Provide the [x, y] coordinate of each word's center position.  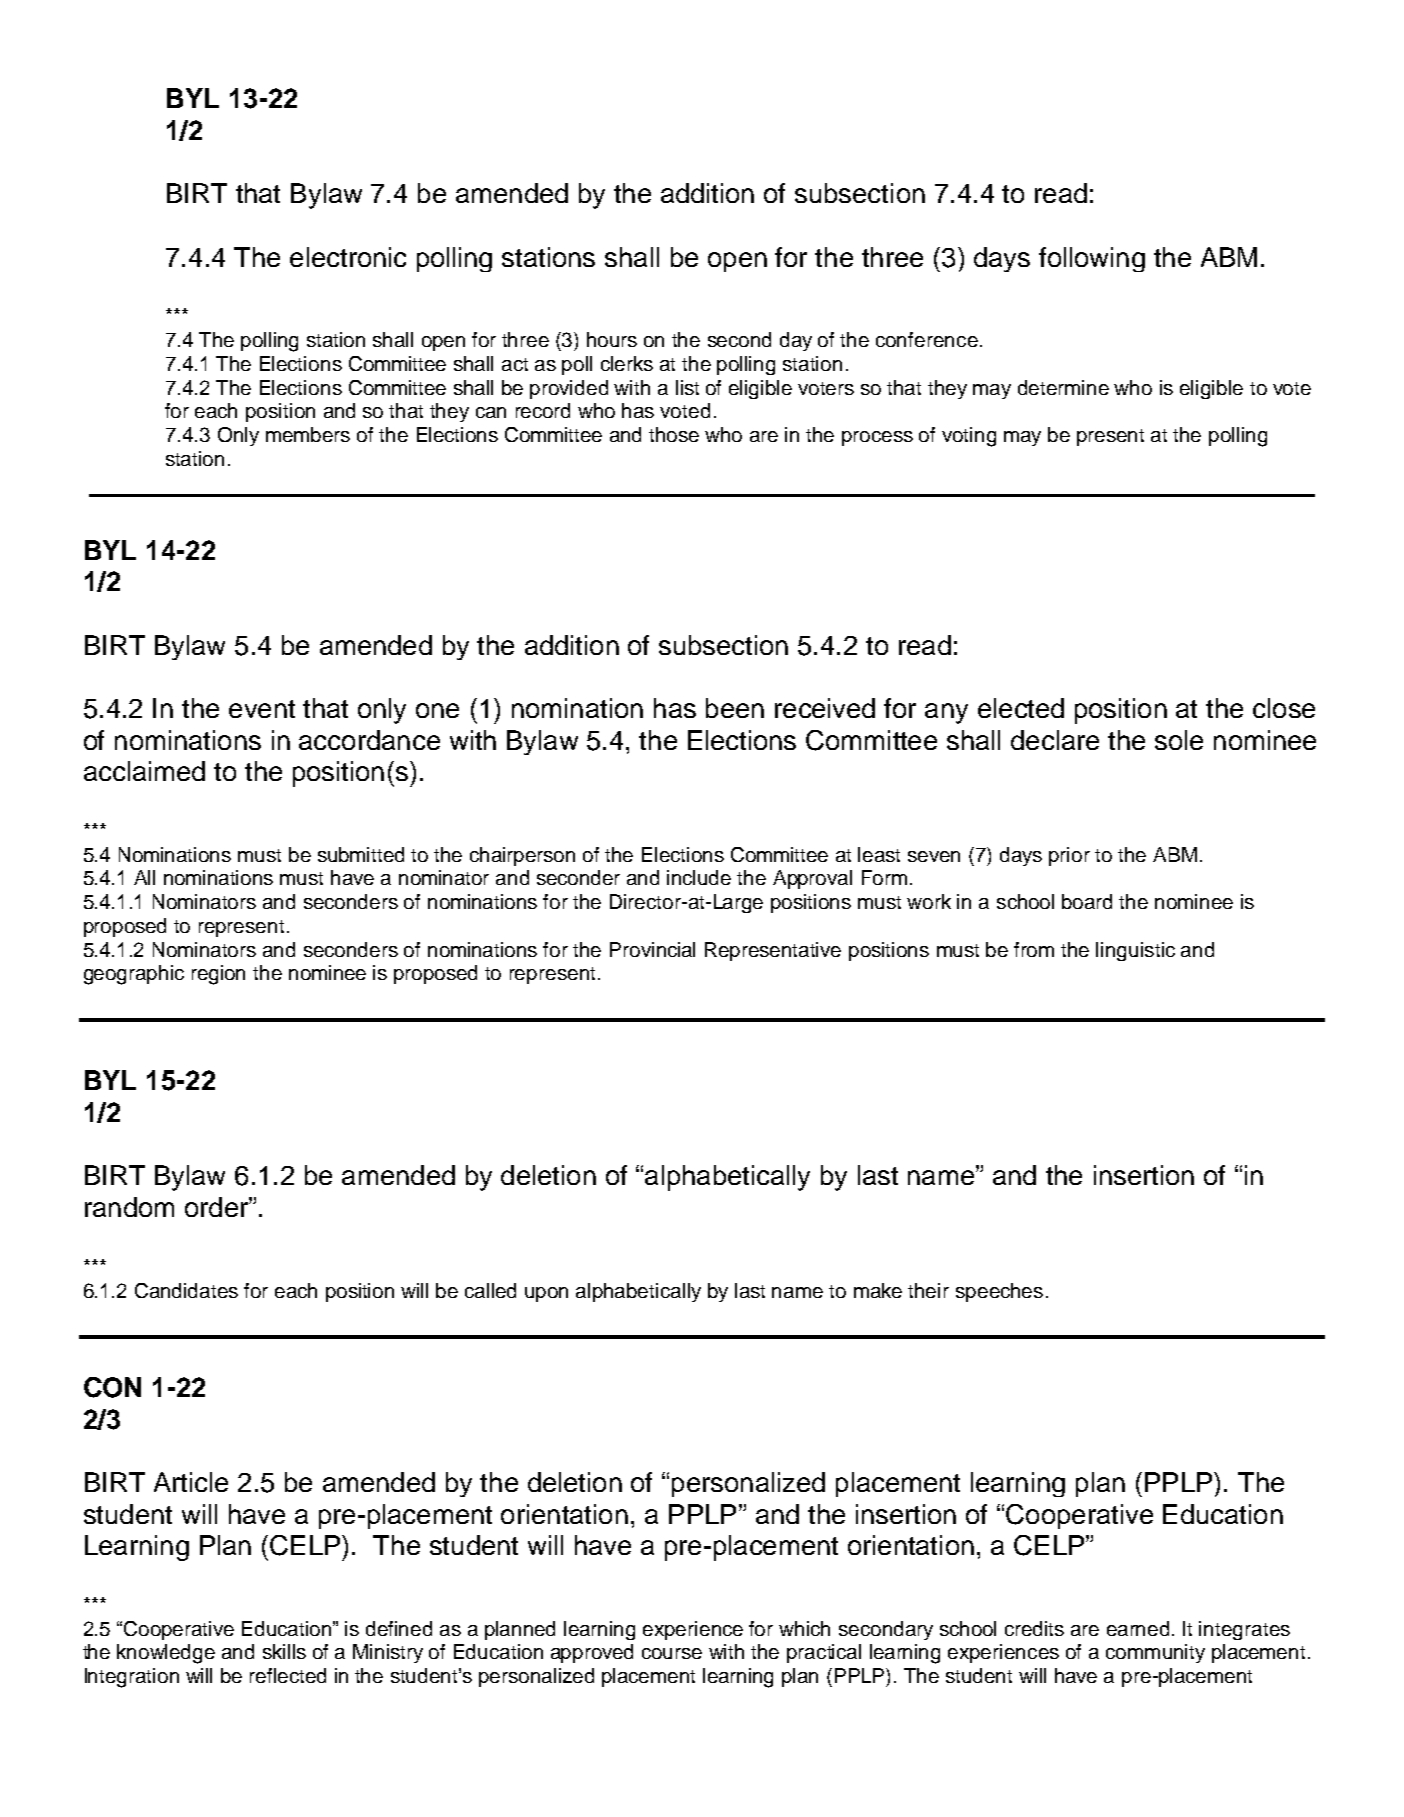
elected [1021, 708]
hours [612, 339]
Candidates [186, 1290]
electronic [348, 257]
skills [284, 1651]
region [218, 975]
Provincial [652, 949]
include [699, 877]
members [308, 434]
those [674, 434]
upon [546, 1294]
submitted [361, 854]
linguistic [1135, 951]
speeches [999, 1292]
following [1092, 259]
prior [1069, 856]
